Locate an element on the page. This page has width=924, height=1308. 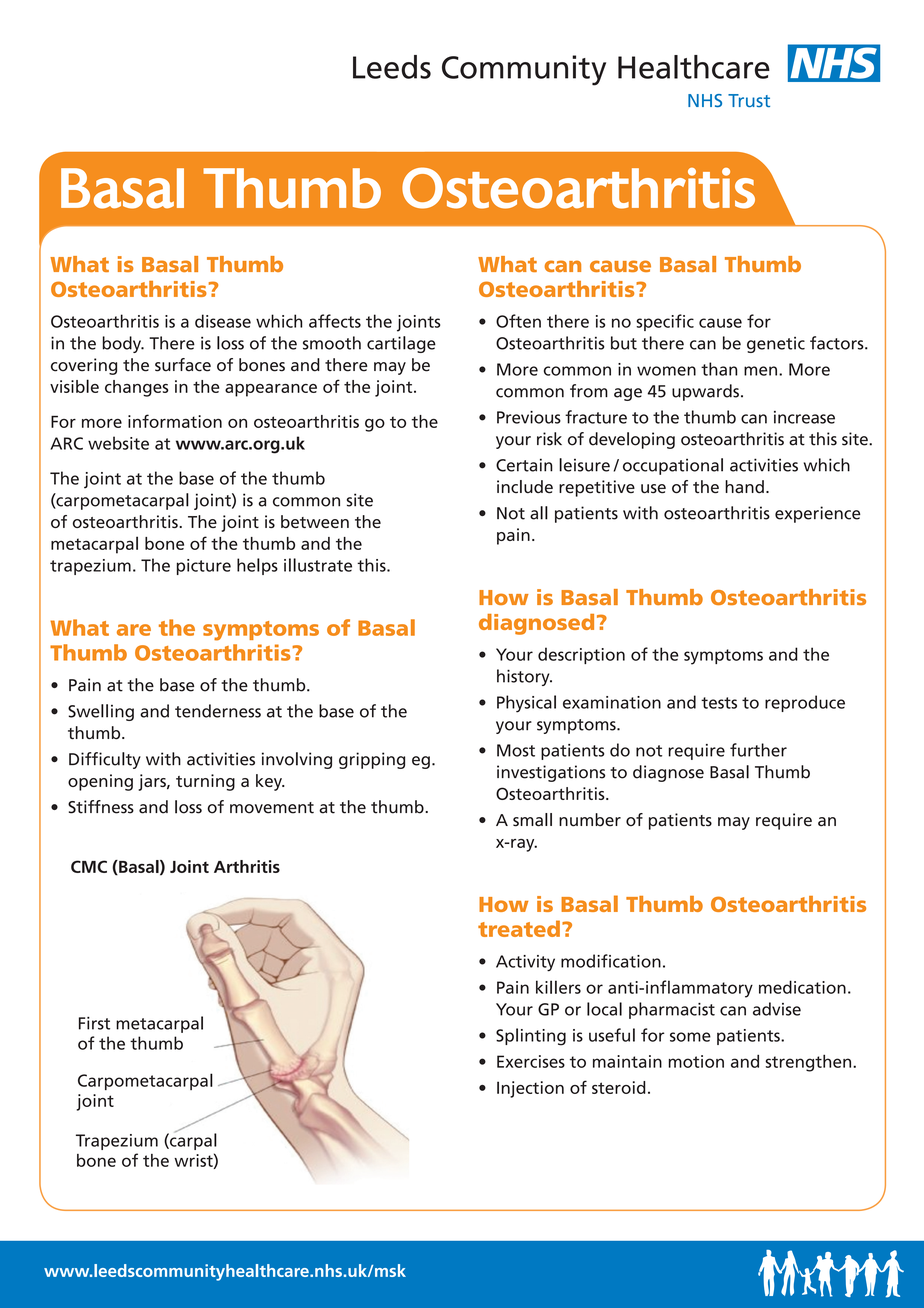
Exercises is located at coordinates (531, 1061).
